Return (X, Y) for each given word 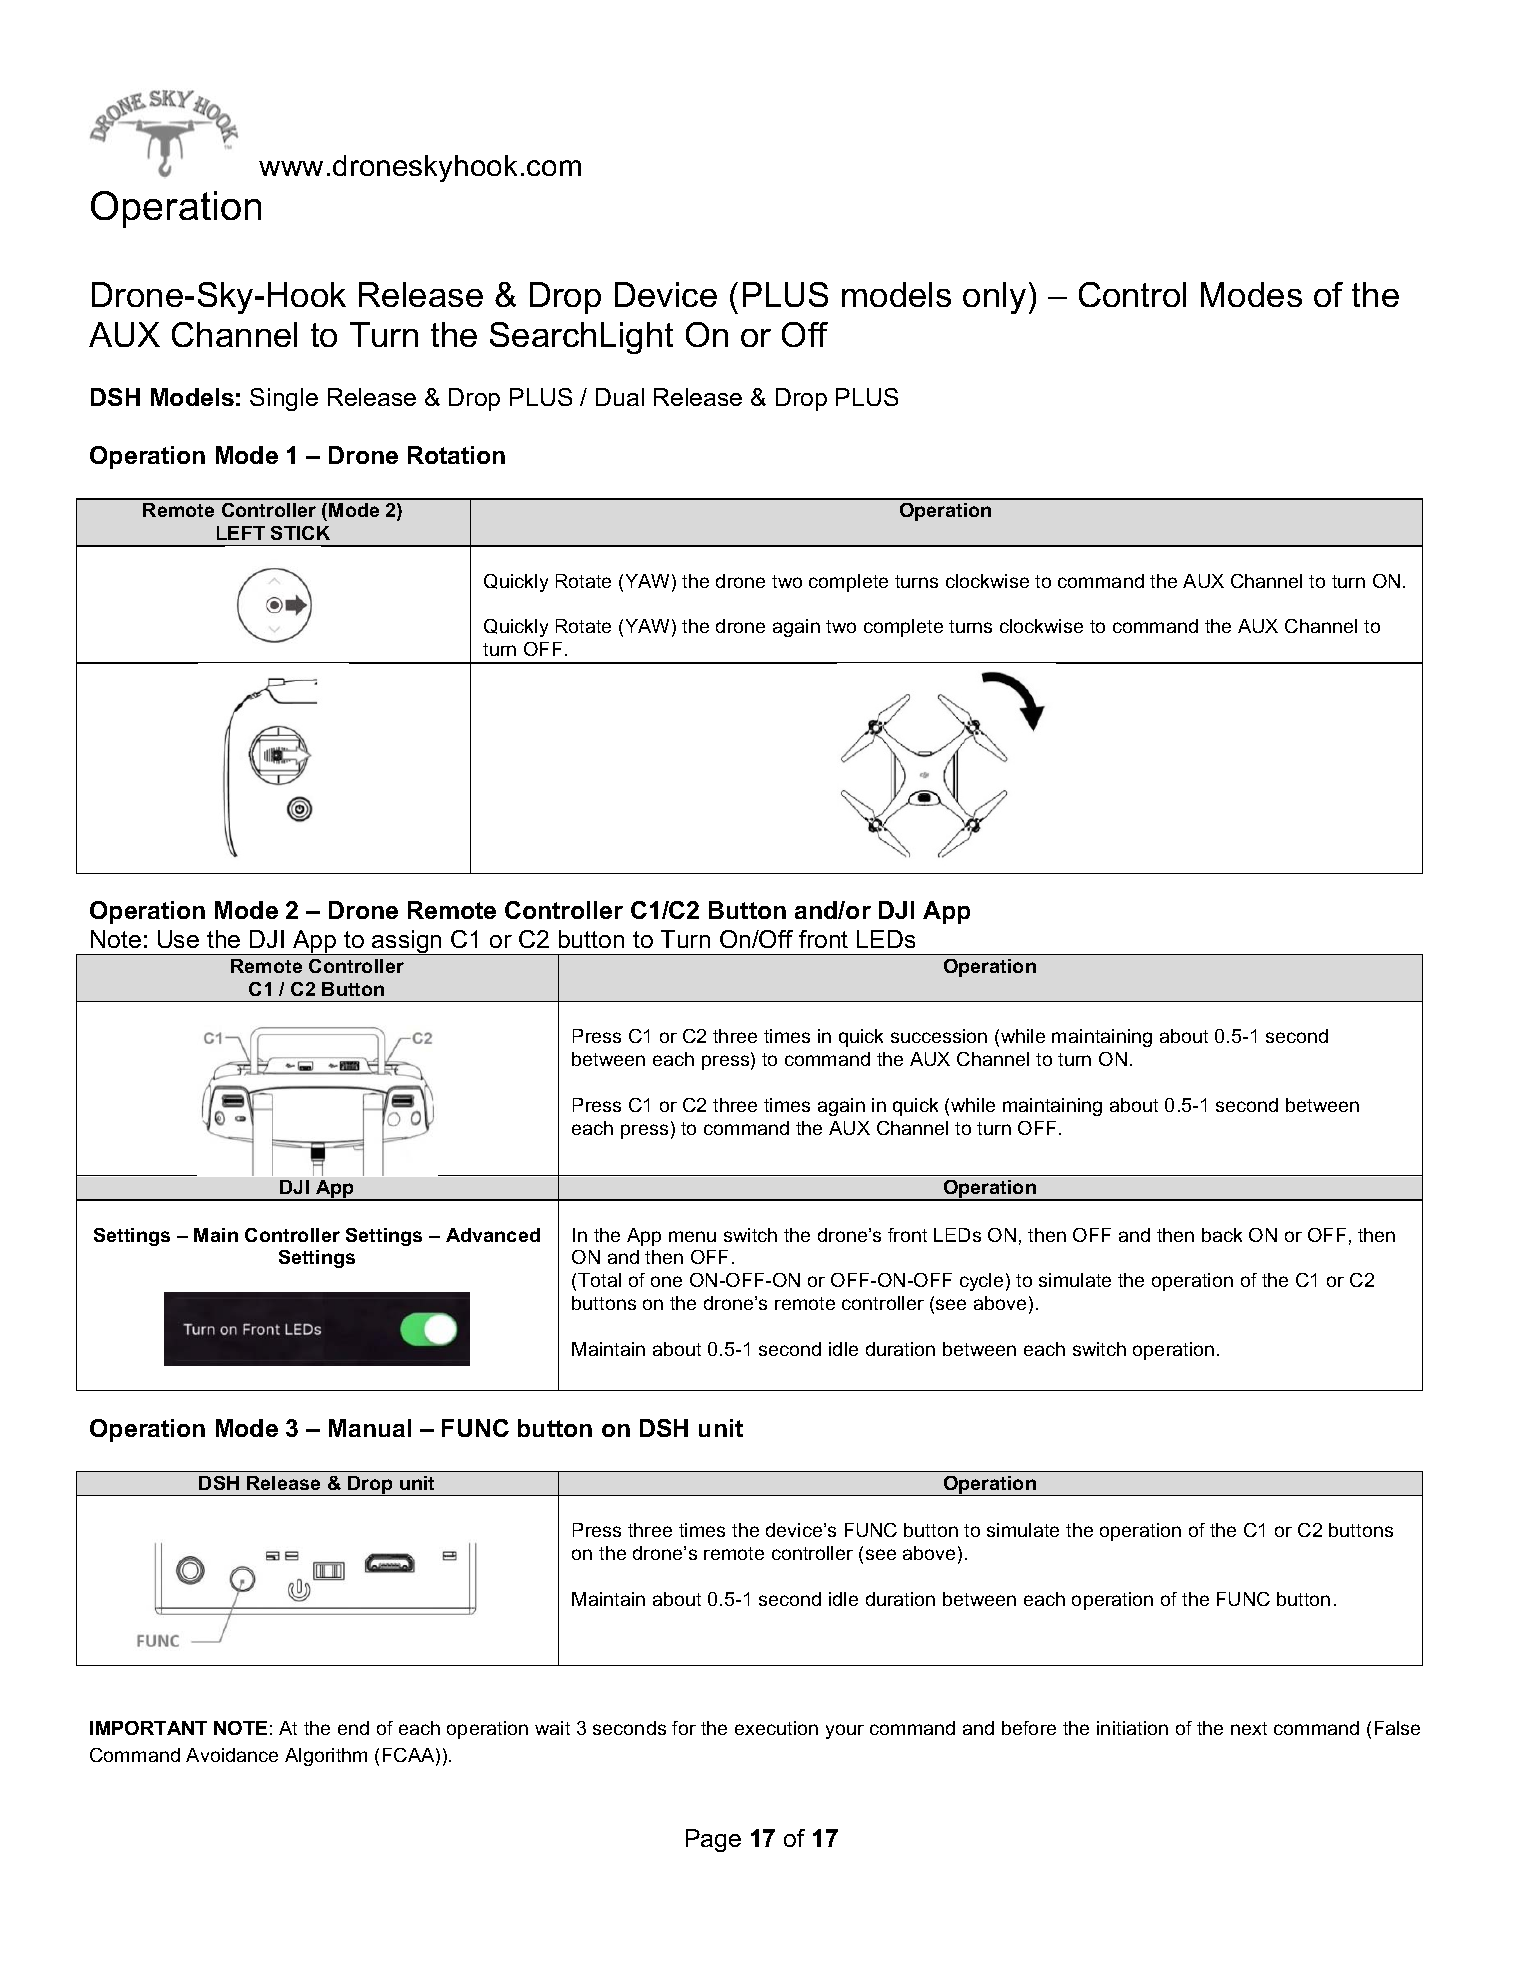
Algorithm (326, 1757)
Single (284, 399)
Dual (620, 397)
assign (407, 942)
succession (939, 1036)
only (994, 298)
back (1222, 1235)
